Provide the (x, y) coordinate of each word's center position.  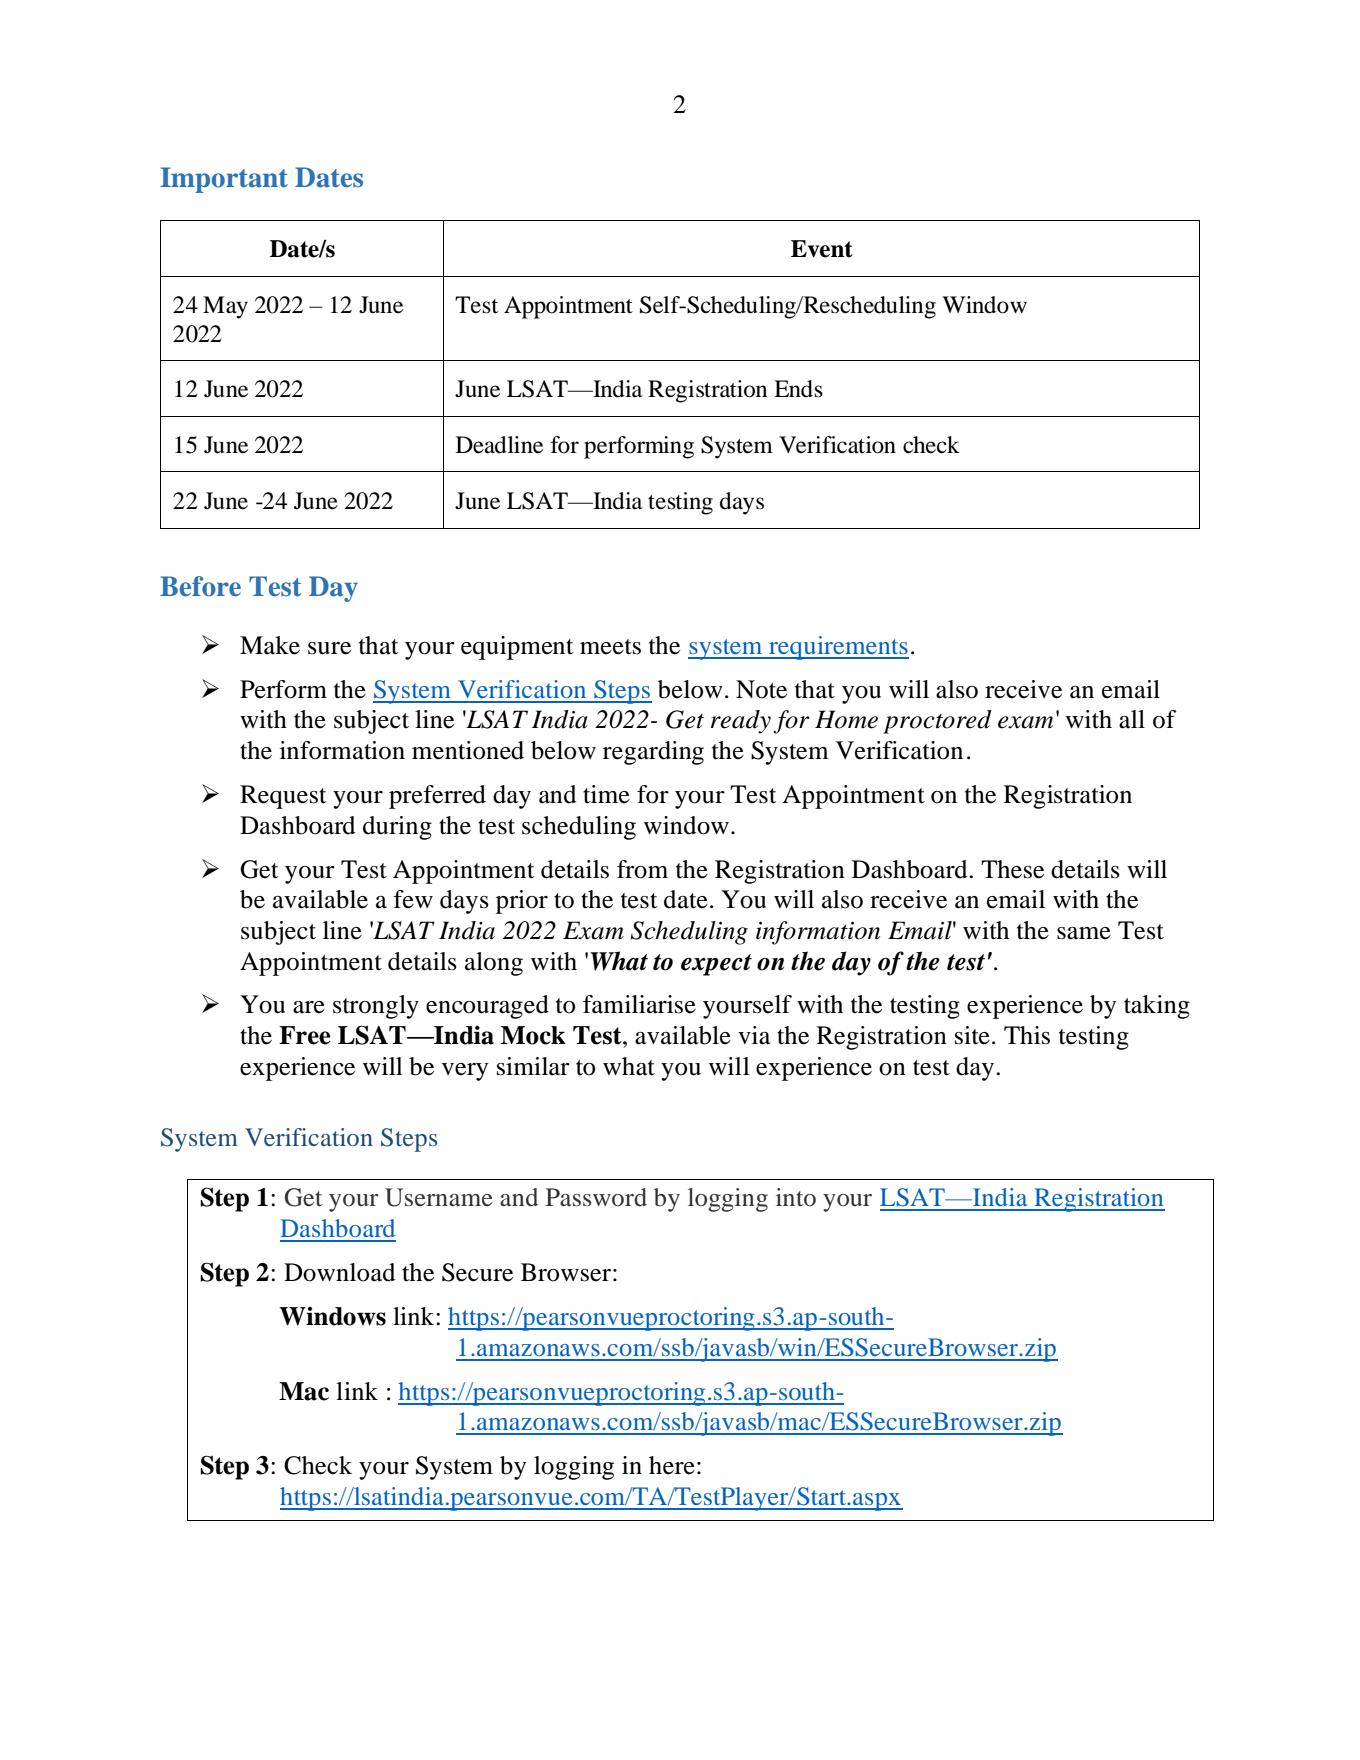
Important (224, 180)
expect (716, 965)
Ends (798, 389)
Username (439, 1197)
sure (329, 648)
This (1027, 1035)
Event (822, 249)
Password (596, 1197)
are (309, 1007)
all (1132, 719)
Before (200, 586)
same (1084, 933)
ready (741, 722)
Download (339, 1272)
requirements (838, 648)
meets (610, 647)
